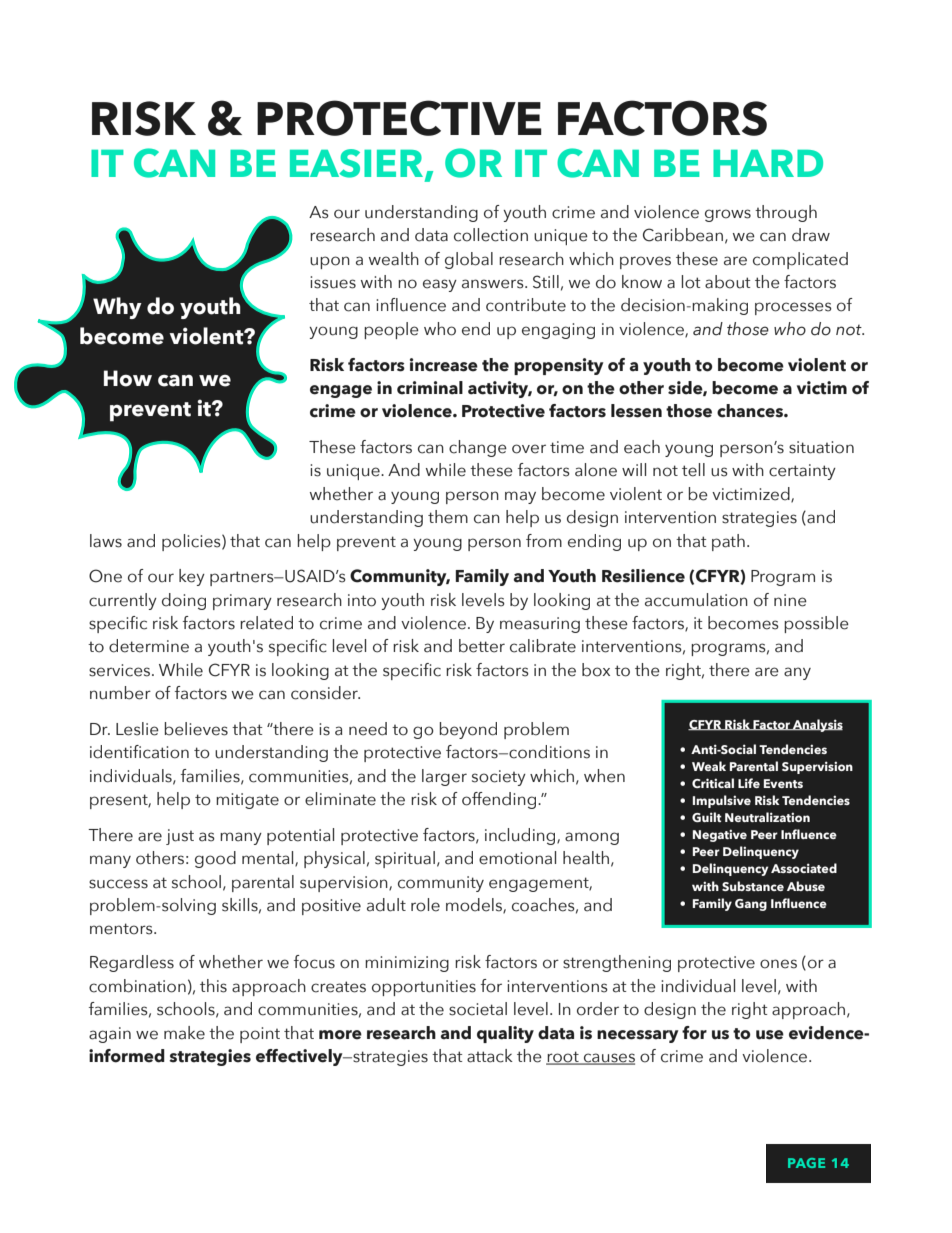 Image resolution: width=952 pixels, height=1233 pixels. I want to click on role, so click(425, 905).
